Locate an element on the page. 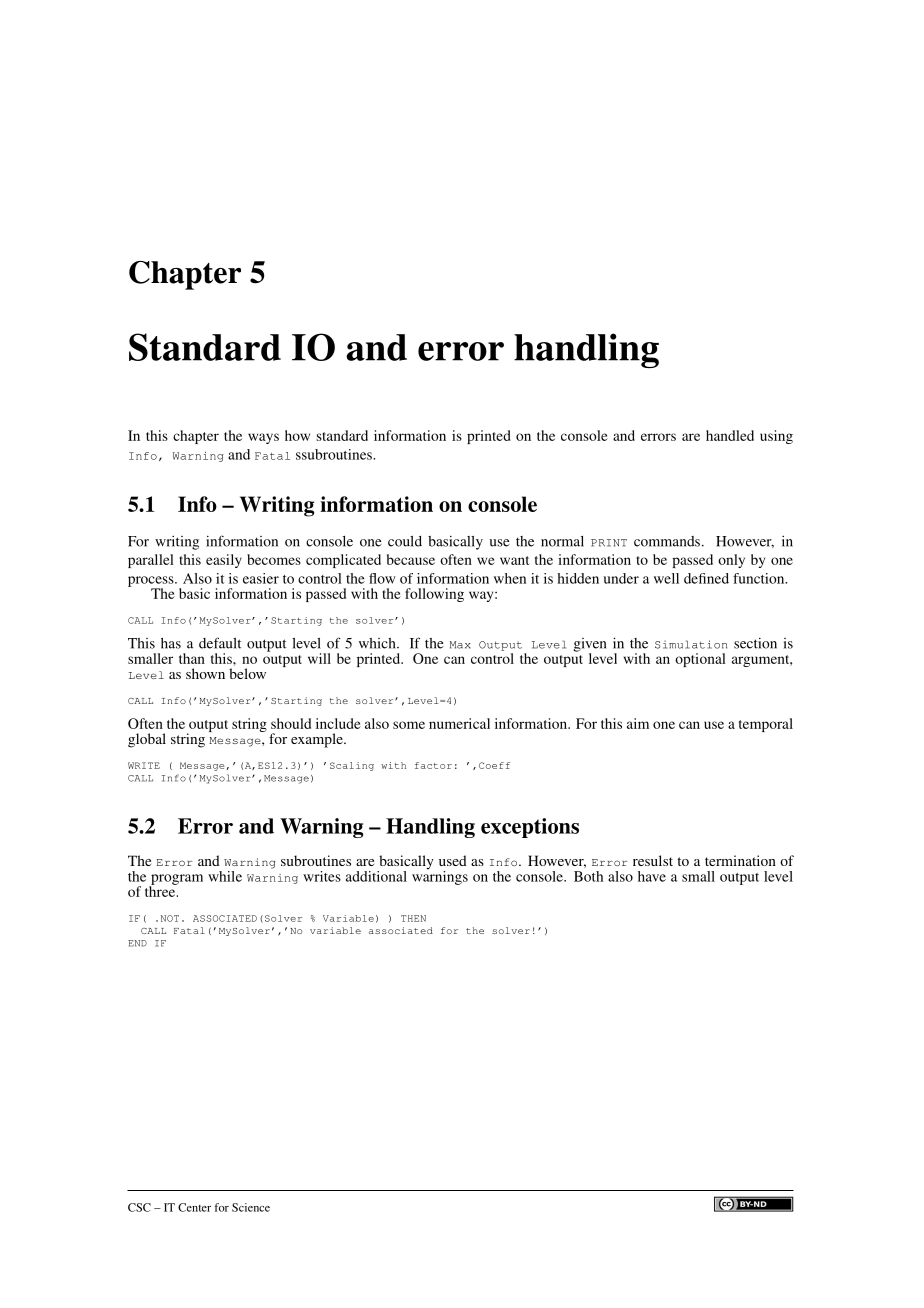 The image size is (924, 1308). END is located at coordinates (137, 943).
